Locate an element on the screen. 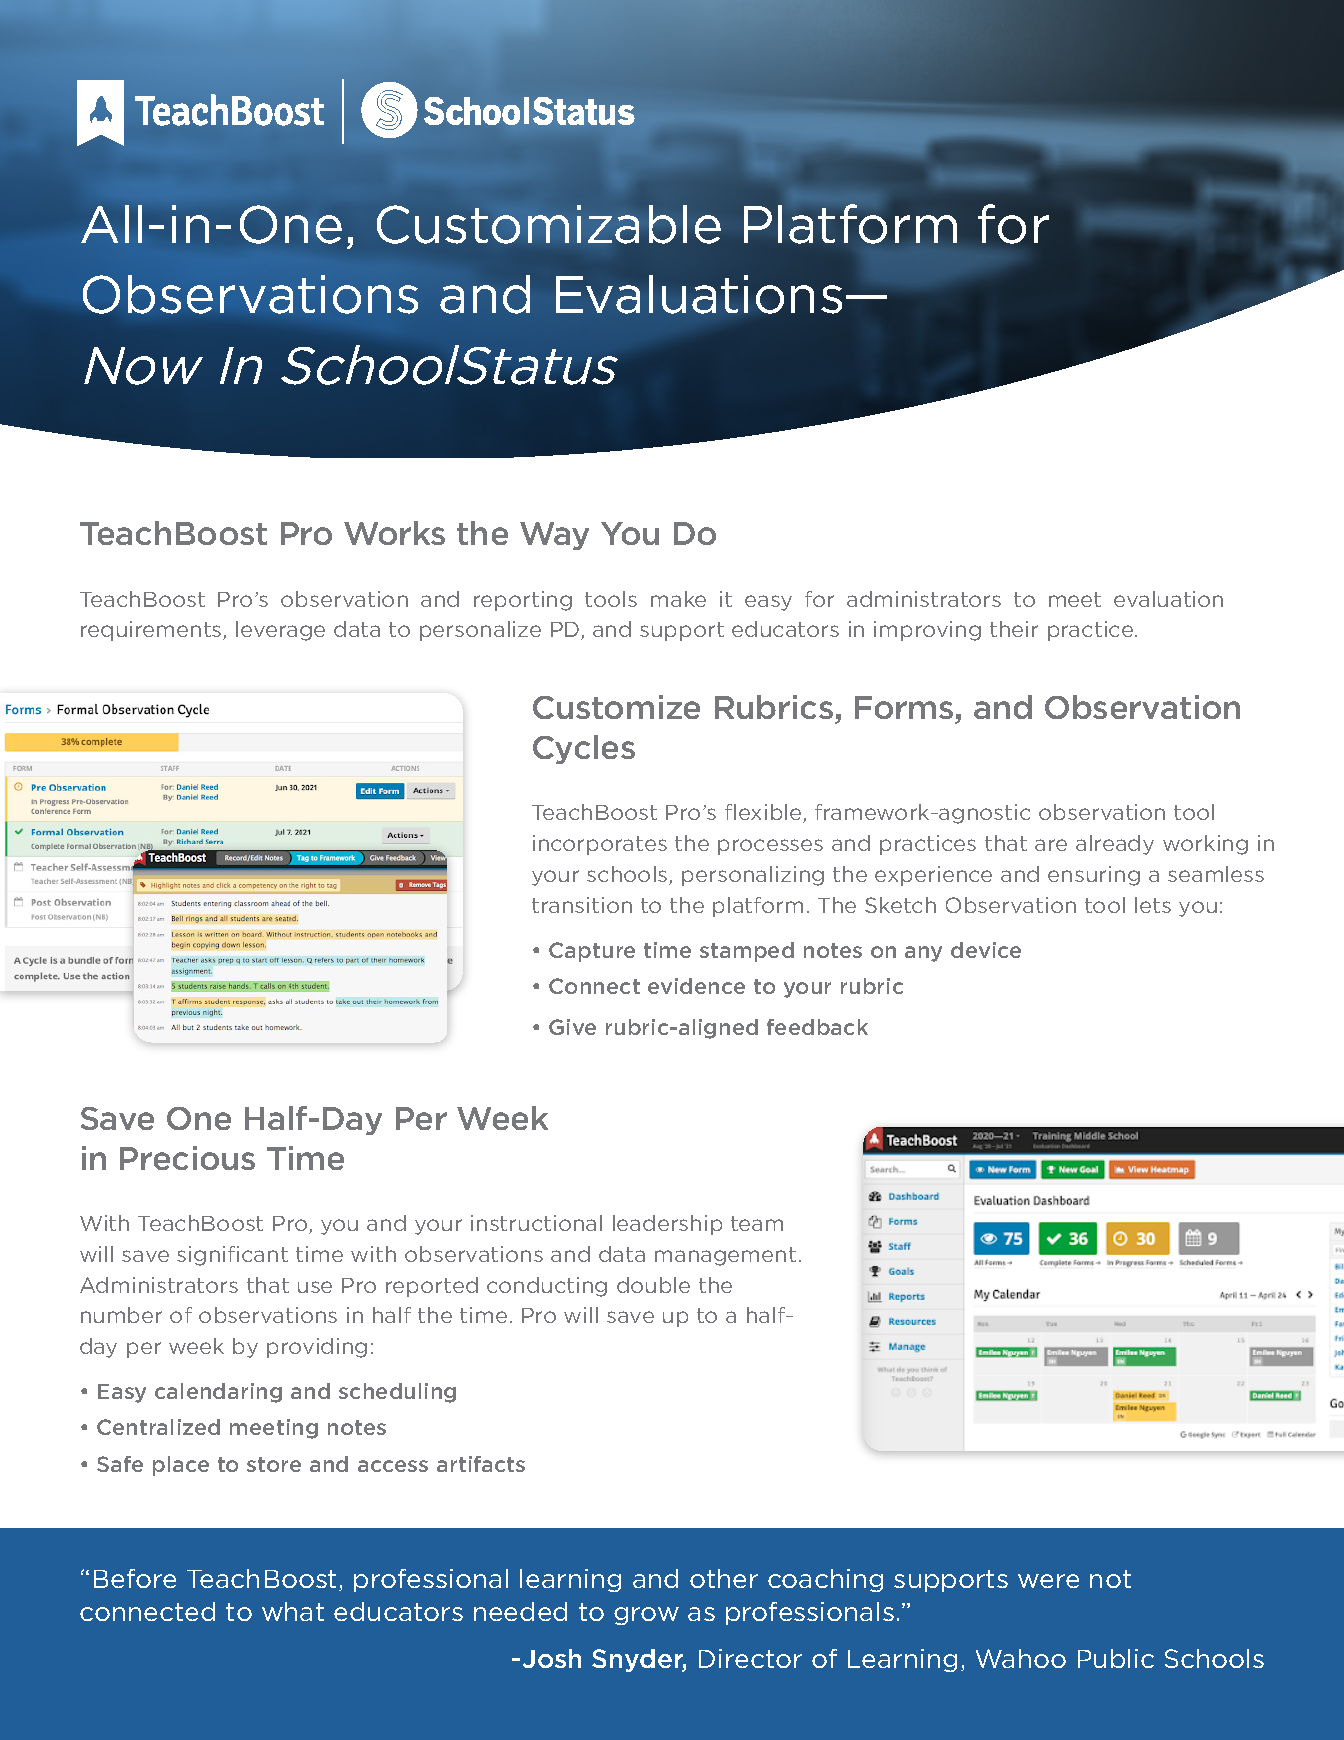 The width and height of the screenshot is (1344, 1740). transition is located at coordinates (582, 905).
